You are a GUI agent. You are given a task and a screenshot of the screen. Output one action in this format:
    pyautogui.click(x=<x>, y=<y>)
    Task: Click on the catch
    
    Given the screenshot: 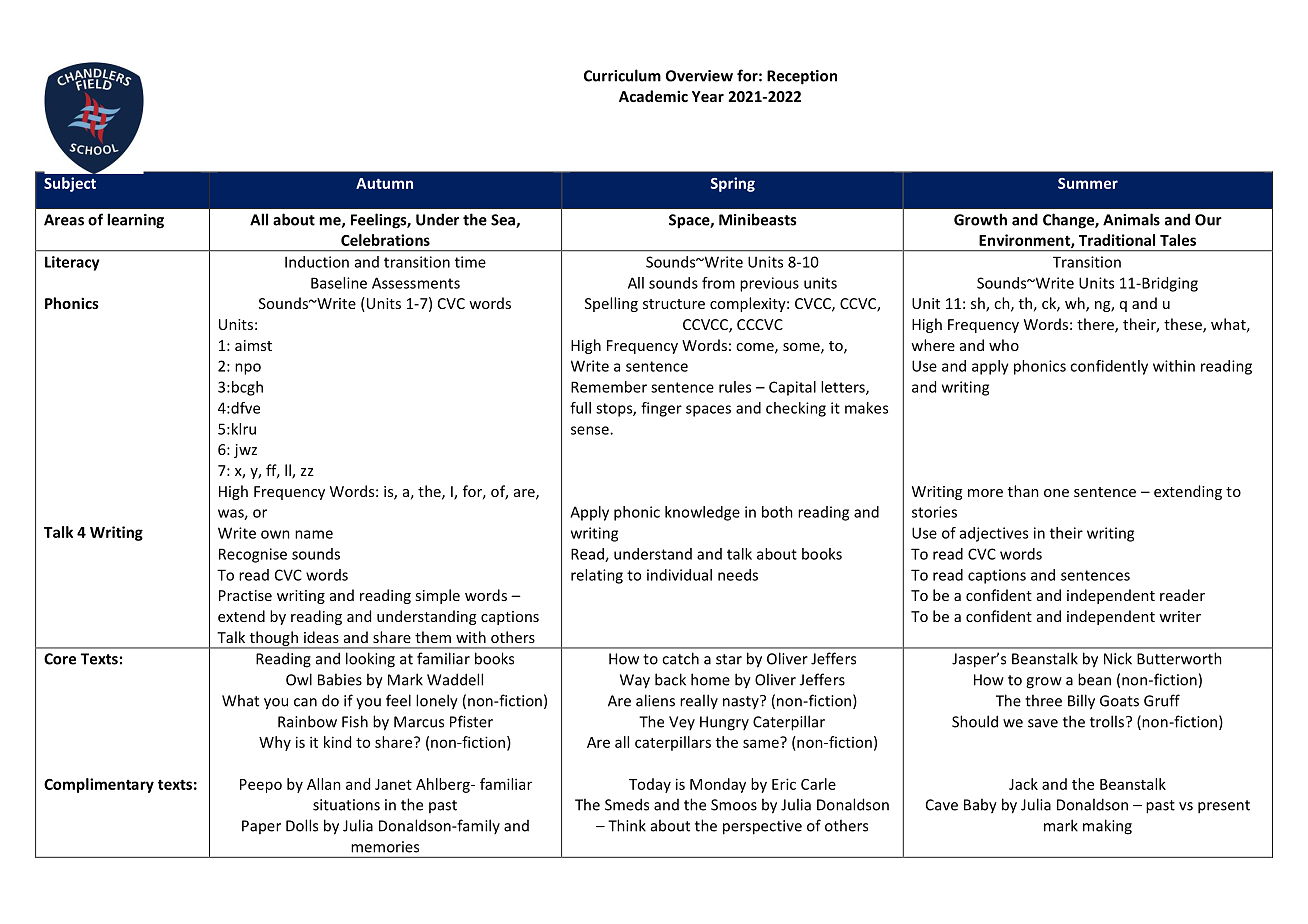 What is the action you would take?
    pyautogui.click(x=680, y=658)
